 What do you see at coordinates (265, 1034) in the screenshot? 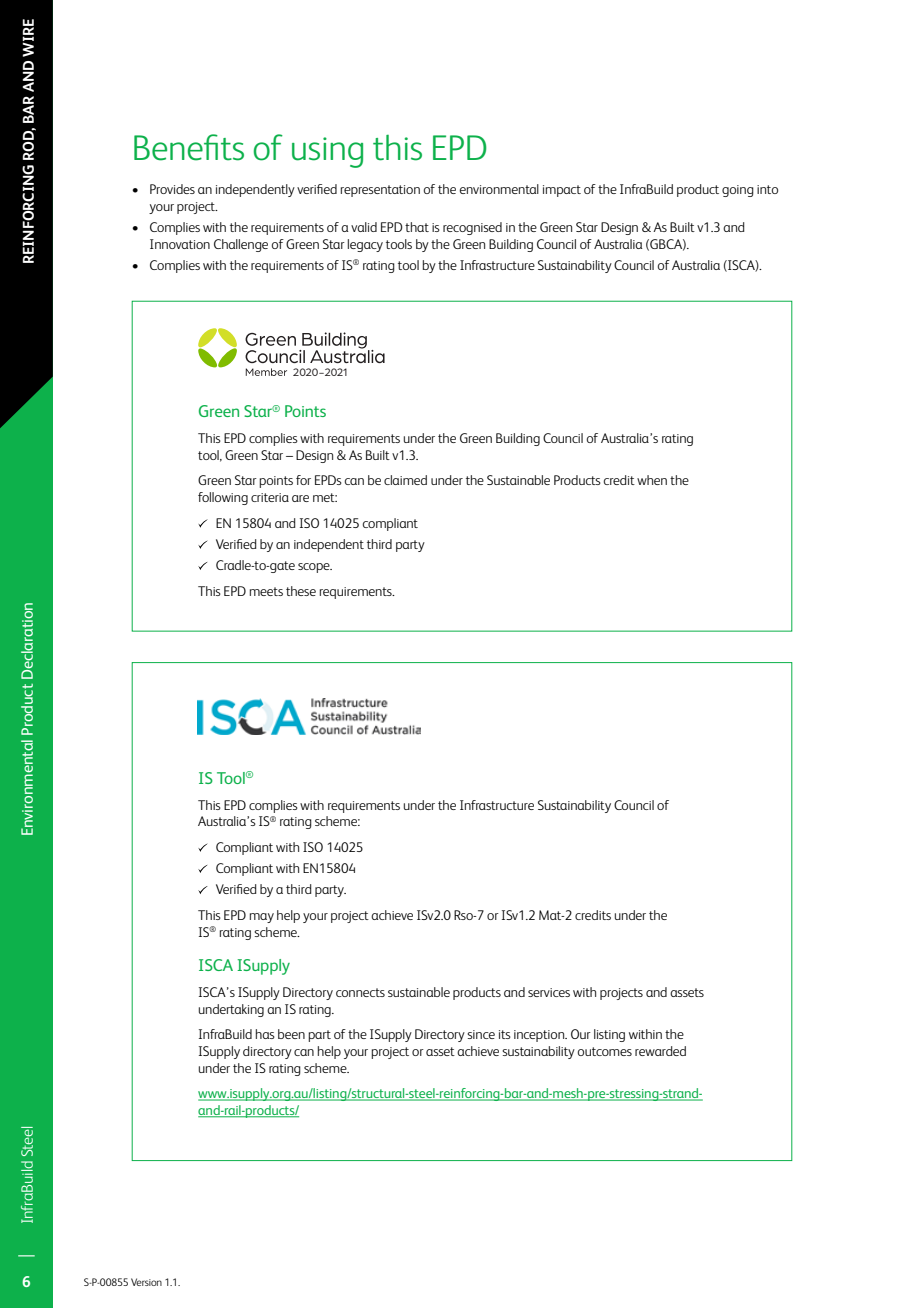
I see `has` at bounding box center [265, 1034].
